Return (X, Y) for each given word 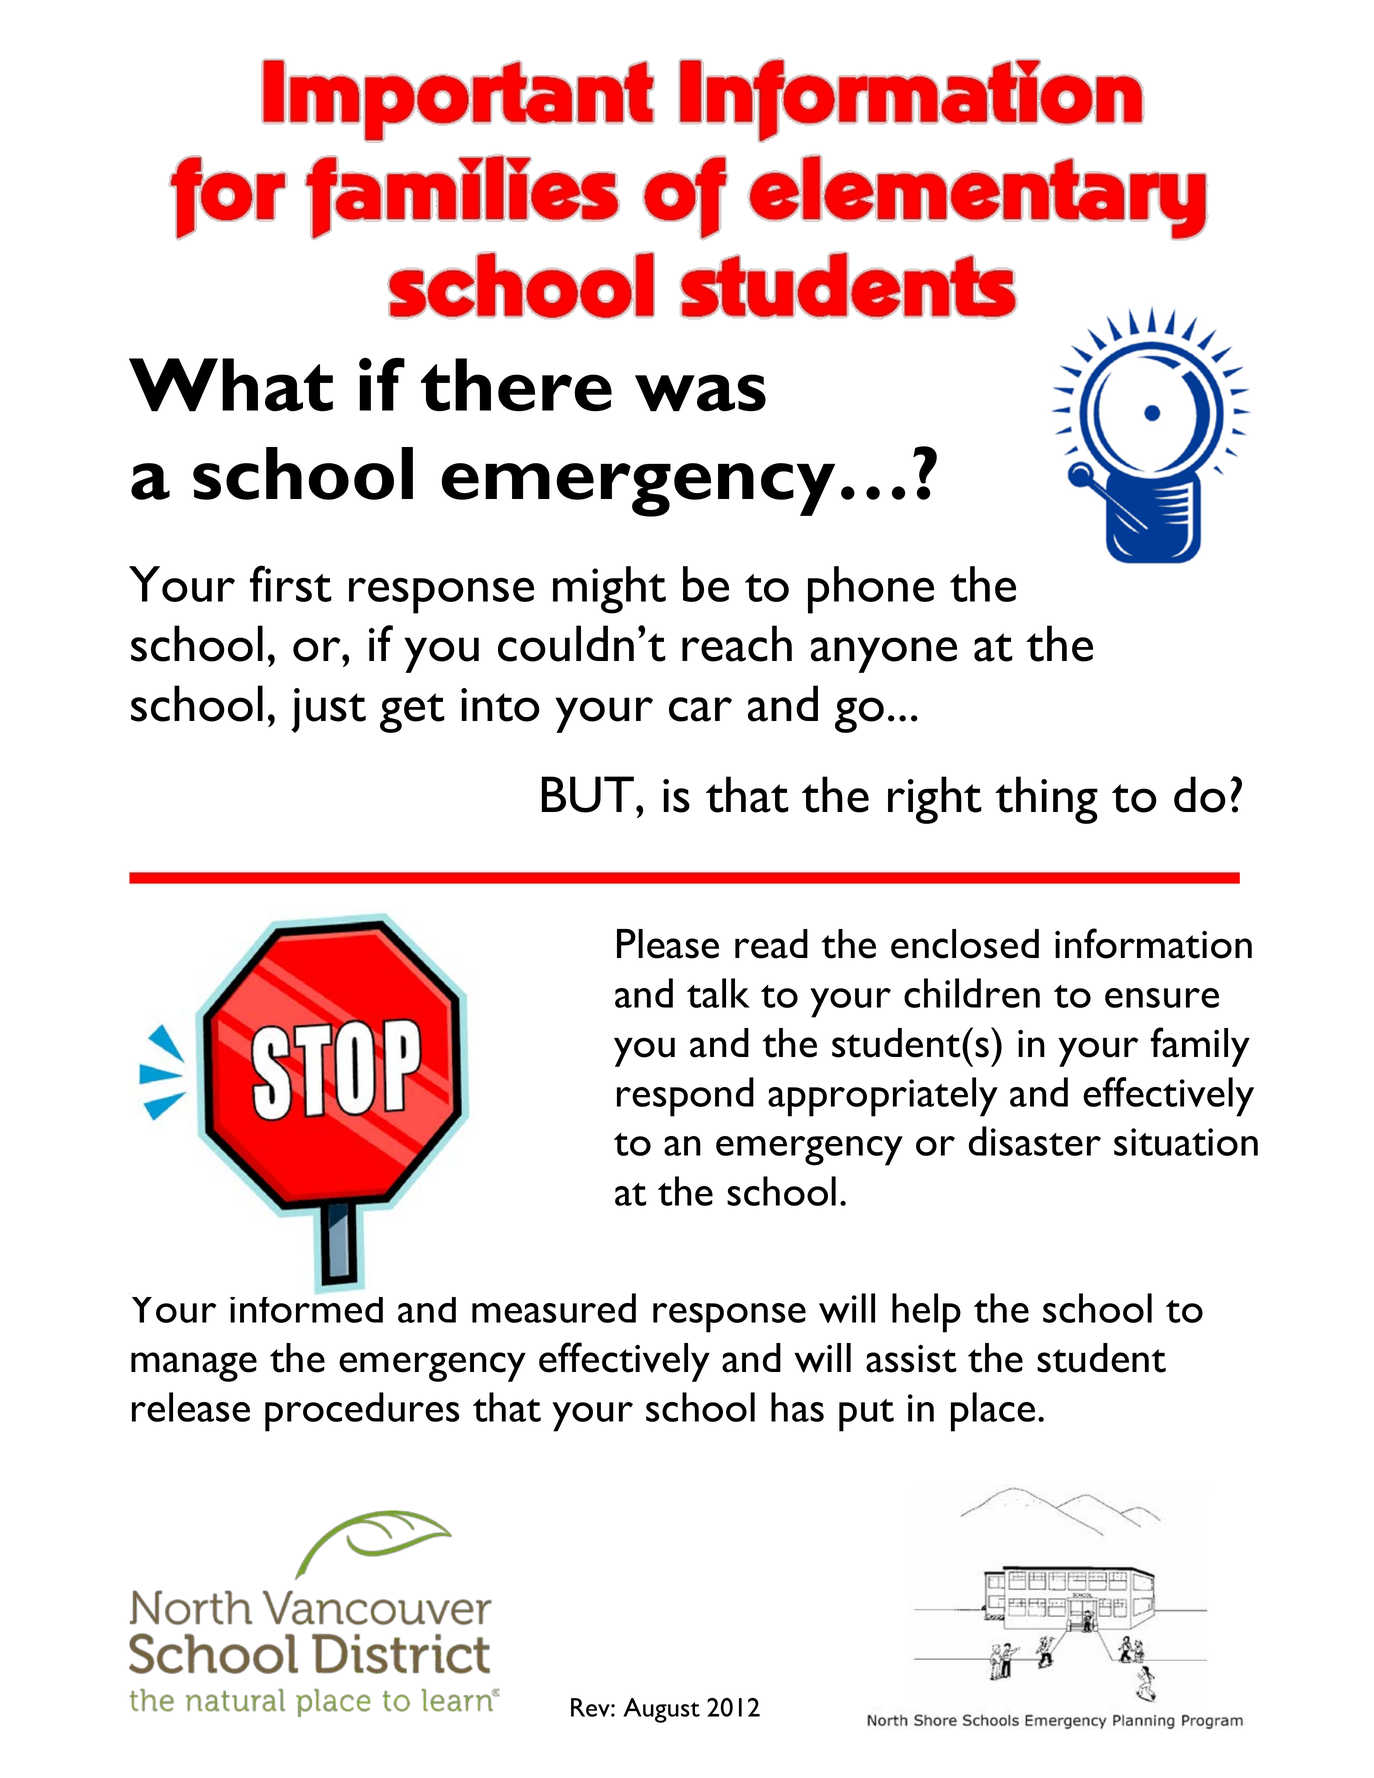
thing (1046, 800)
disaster (1035, 1141)
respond (685, 1097)
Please (668, 944)
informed (306, 1307)
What (231, 385)
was (700, 393)
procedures (362, 1412)
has (797, 1407)
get (412, 713)
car (700, 709)
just (328, 710)
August (661, 1710)
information (1153, 943)
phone (871, 590)
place (993, 1412)
